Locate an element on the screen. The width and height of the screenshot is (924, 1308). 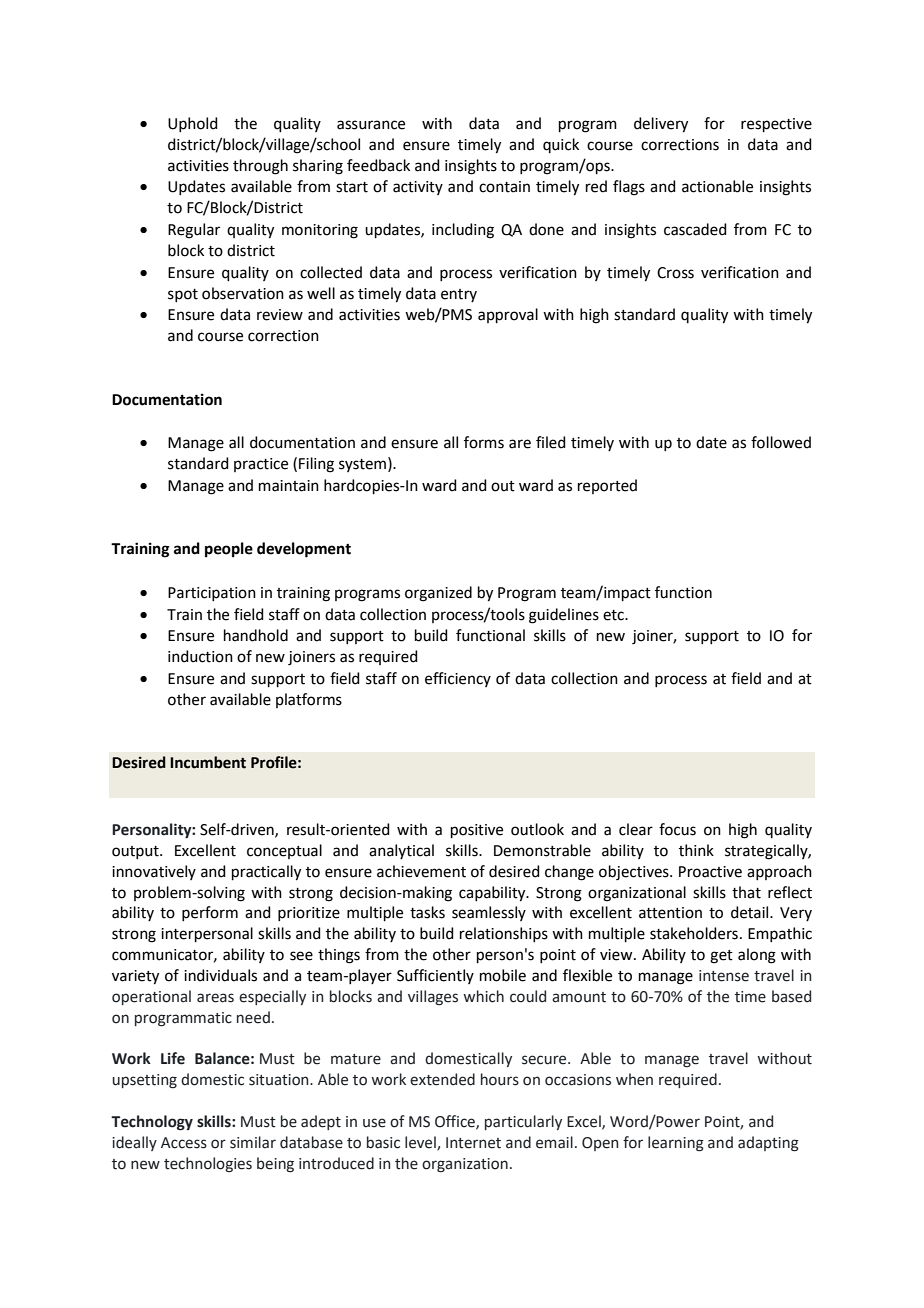
seamlessly is located at coordinates (489, 913).
